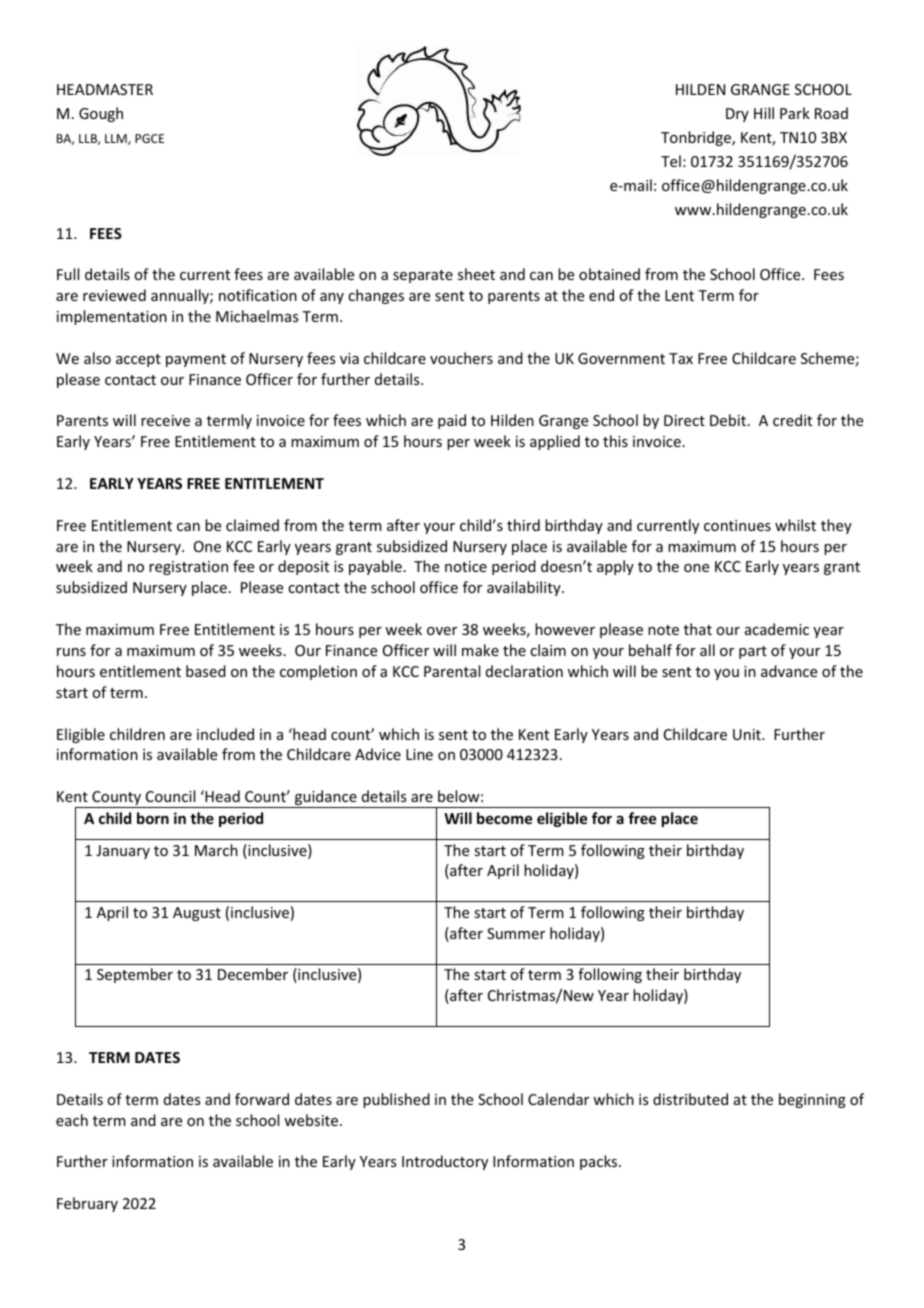 The image size is (924, 1308). What do you see at coordinates (165, 420) in the page?
I see `receive` at bounding box center [165, 420].
